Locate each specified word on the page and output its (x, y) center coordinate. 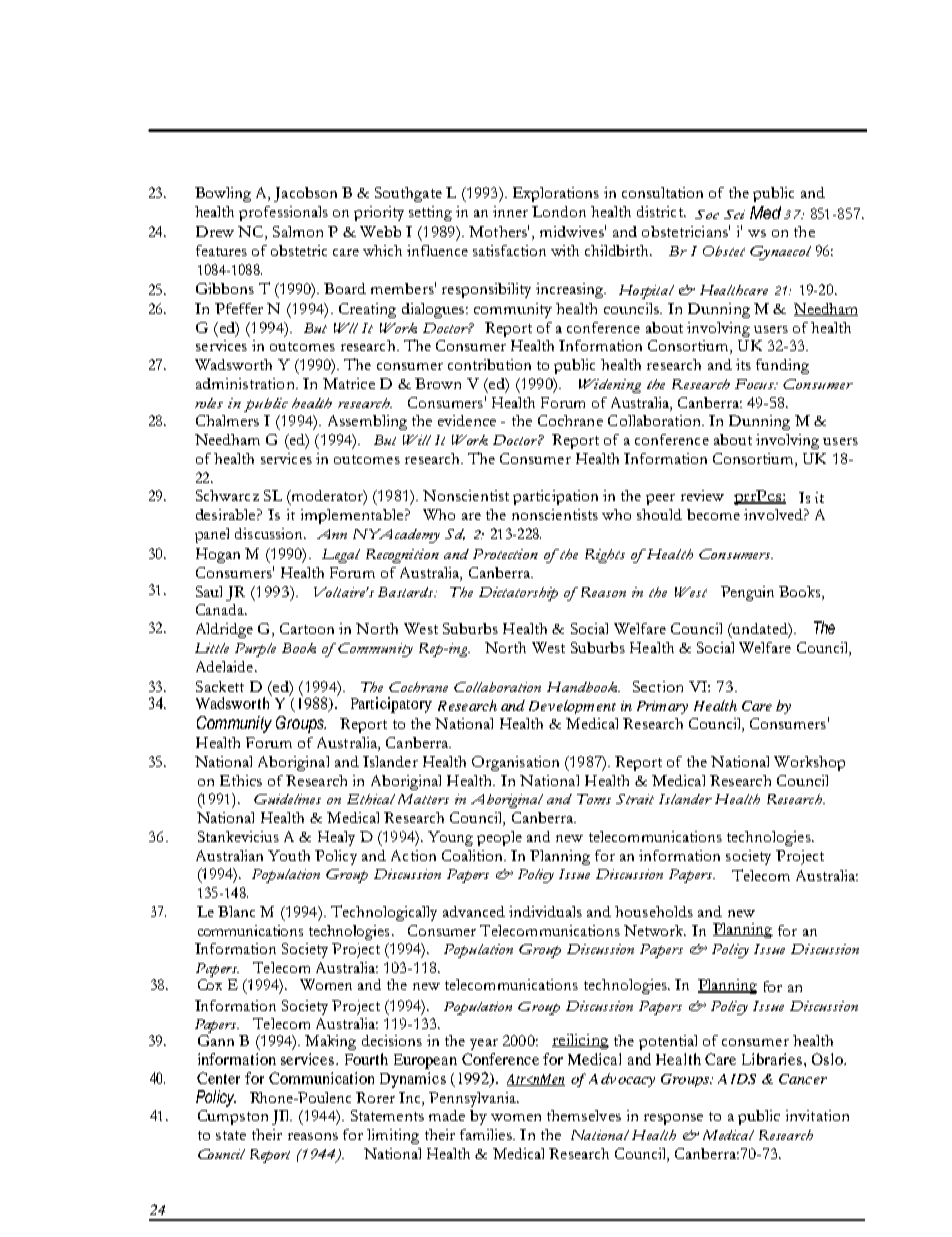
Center (218, 1078)
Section (658, 686)
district (661, 211)
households (654, 911)
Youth (289, 855)
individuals (545, 911)
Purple (255, 650)
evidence (467, 420)
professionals (283, 213)
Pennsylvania (473, 1099)
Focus (756, 384)
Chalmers (227, 420)
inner (510, 211)
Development (572, 707)
